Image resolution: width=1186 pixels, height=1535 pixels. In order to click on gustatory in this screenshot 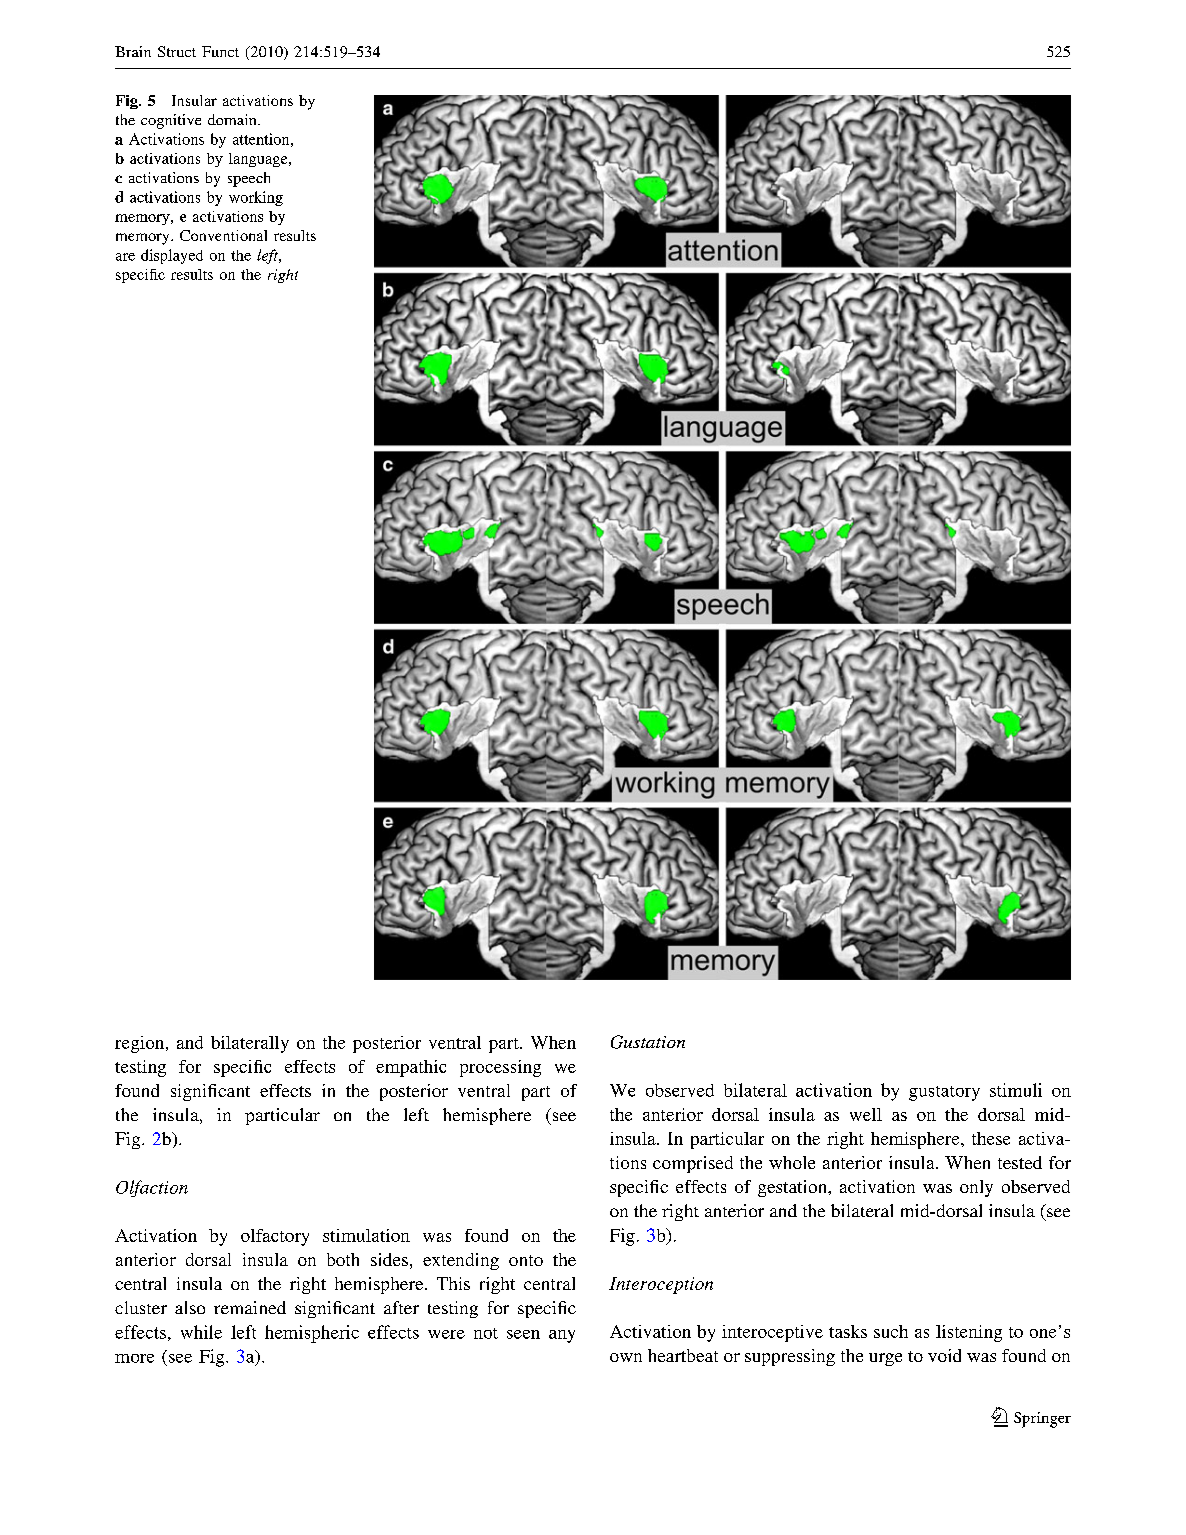, I will do `click(944, 1093)`.
